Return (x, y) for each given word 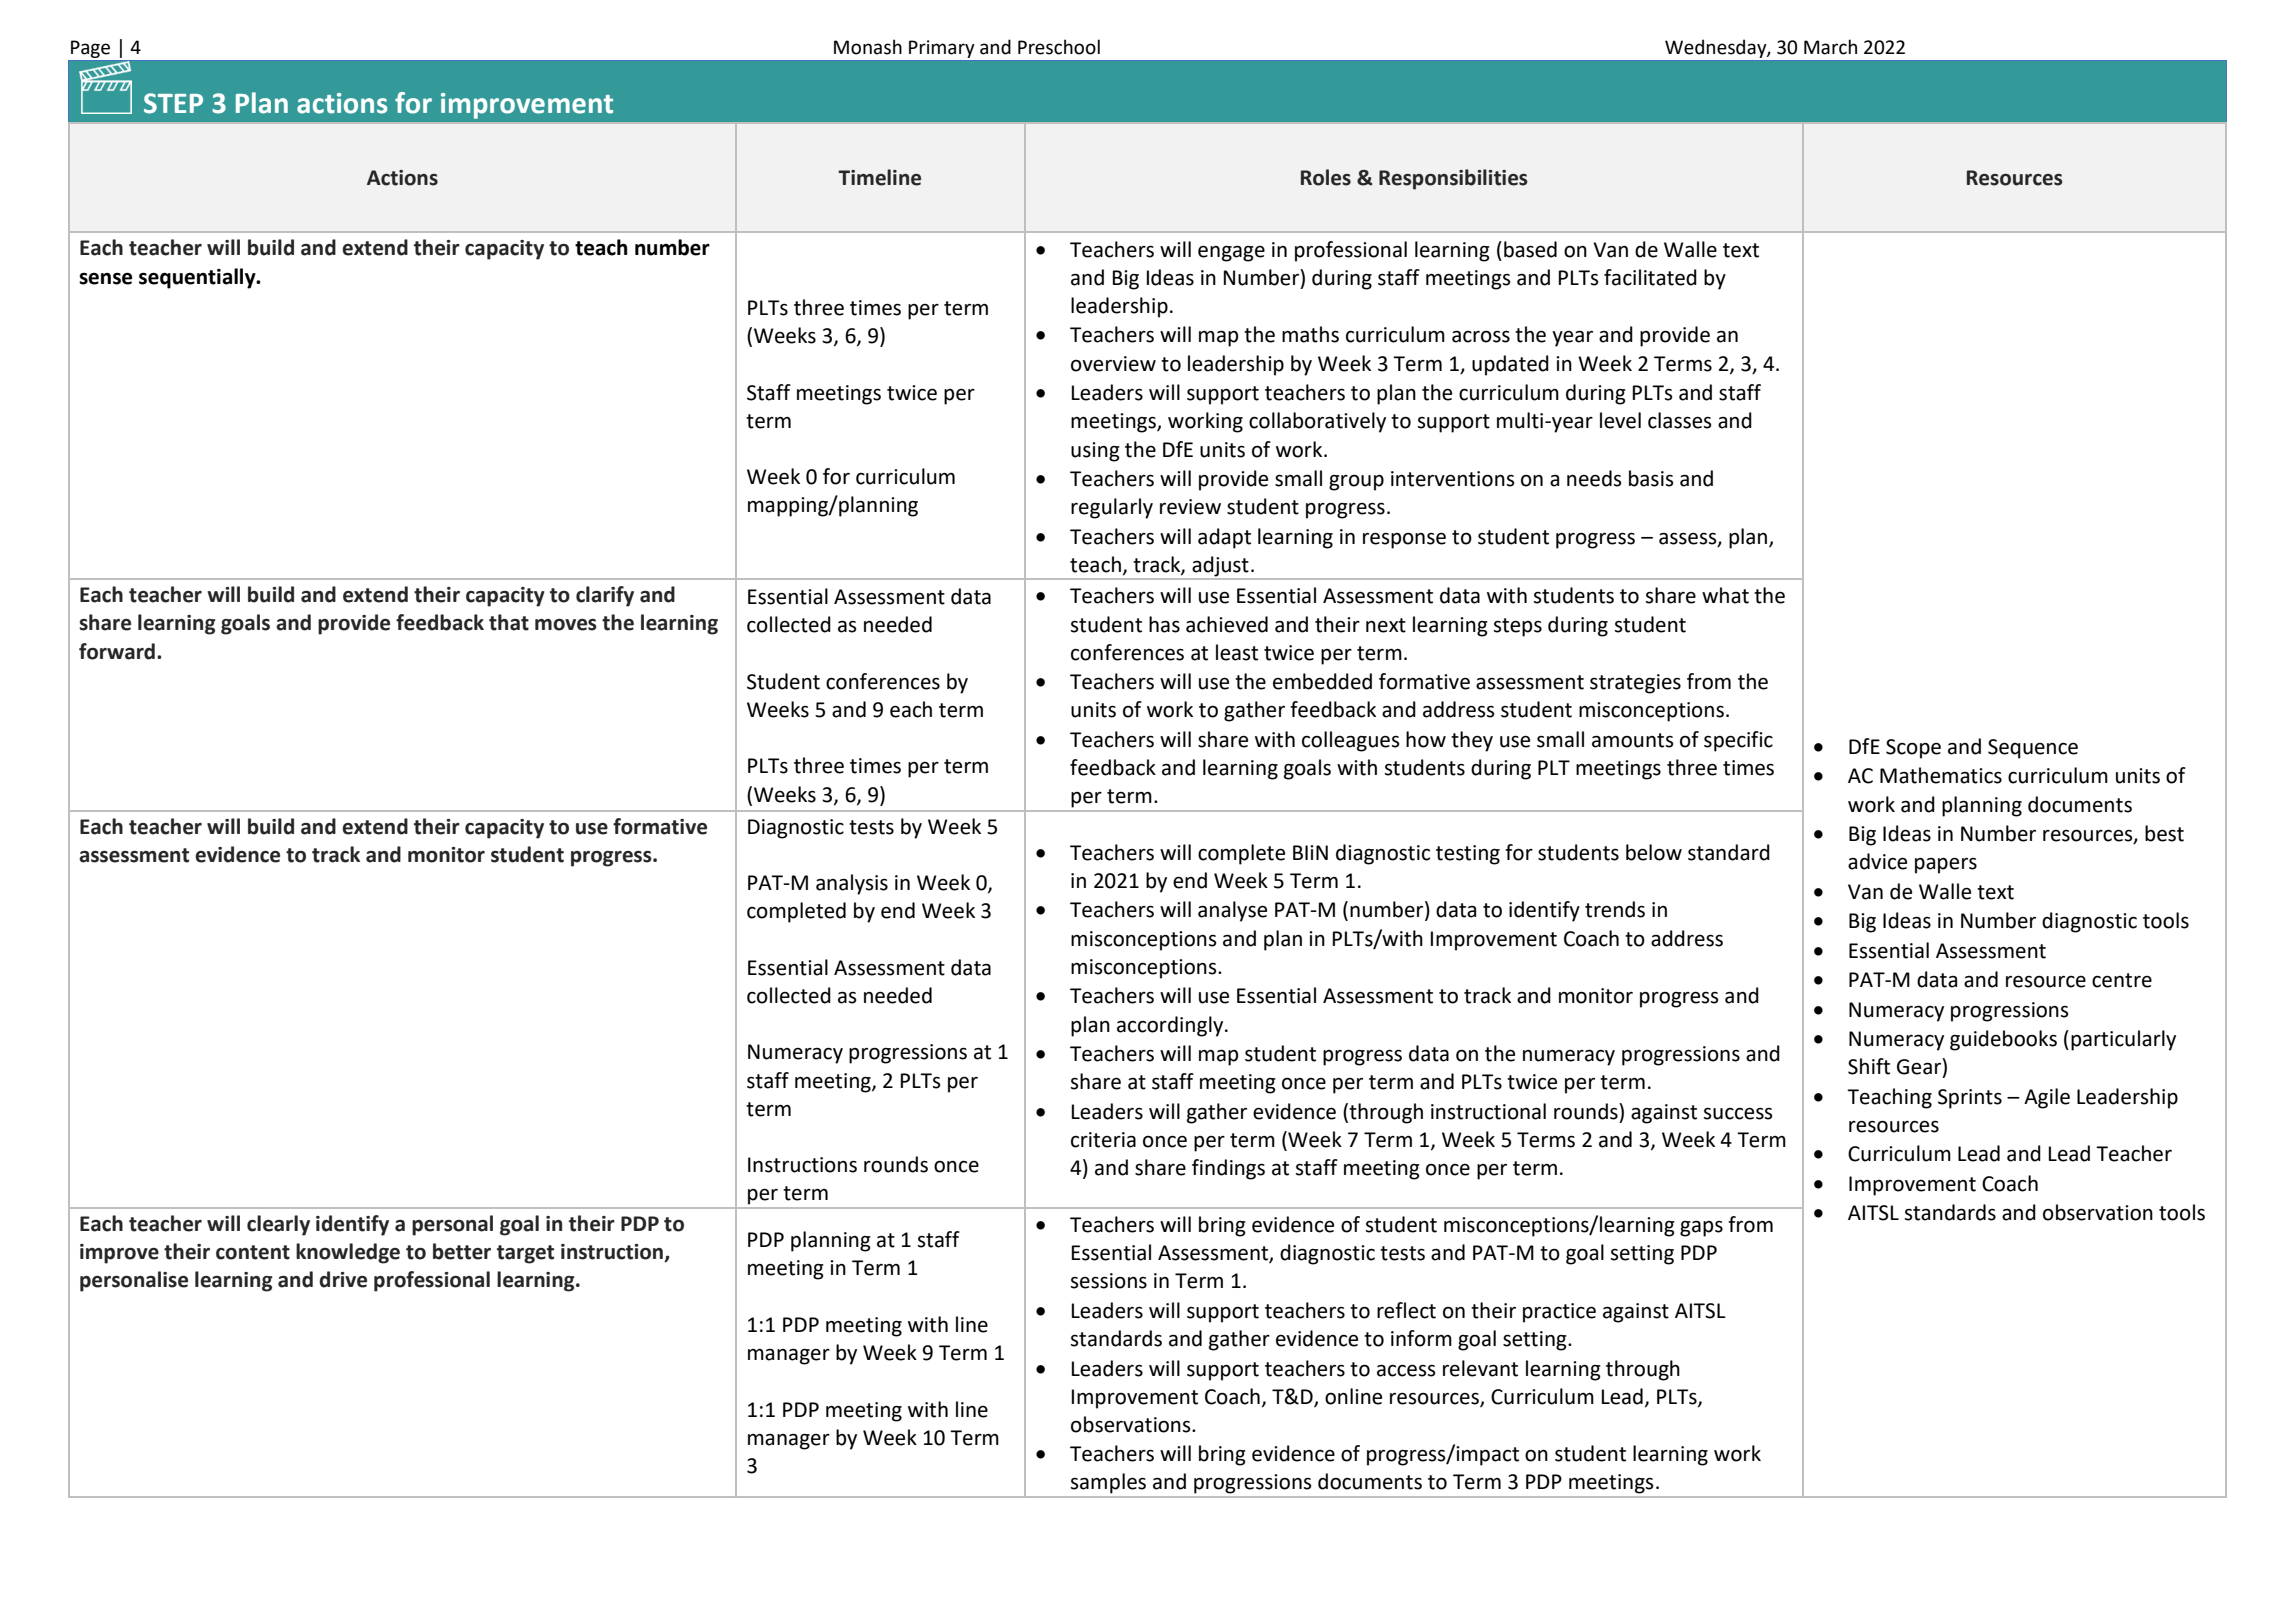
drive (343, 1279)
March (1830, 47)
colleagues (1350, 741)
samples (1108, 1483)
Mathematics (1941, 775)
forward (117, 651)
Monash (868, 47)
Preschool (1059, 47)
